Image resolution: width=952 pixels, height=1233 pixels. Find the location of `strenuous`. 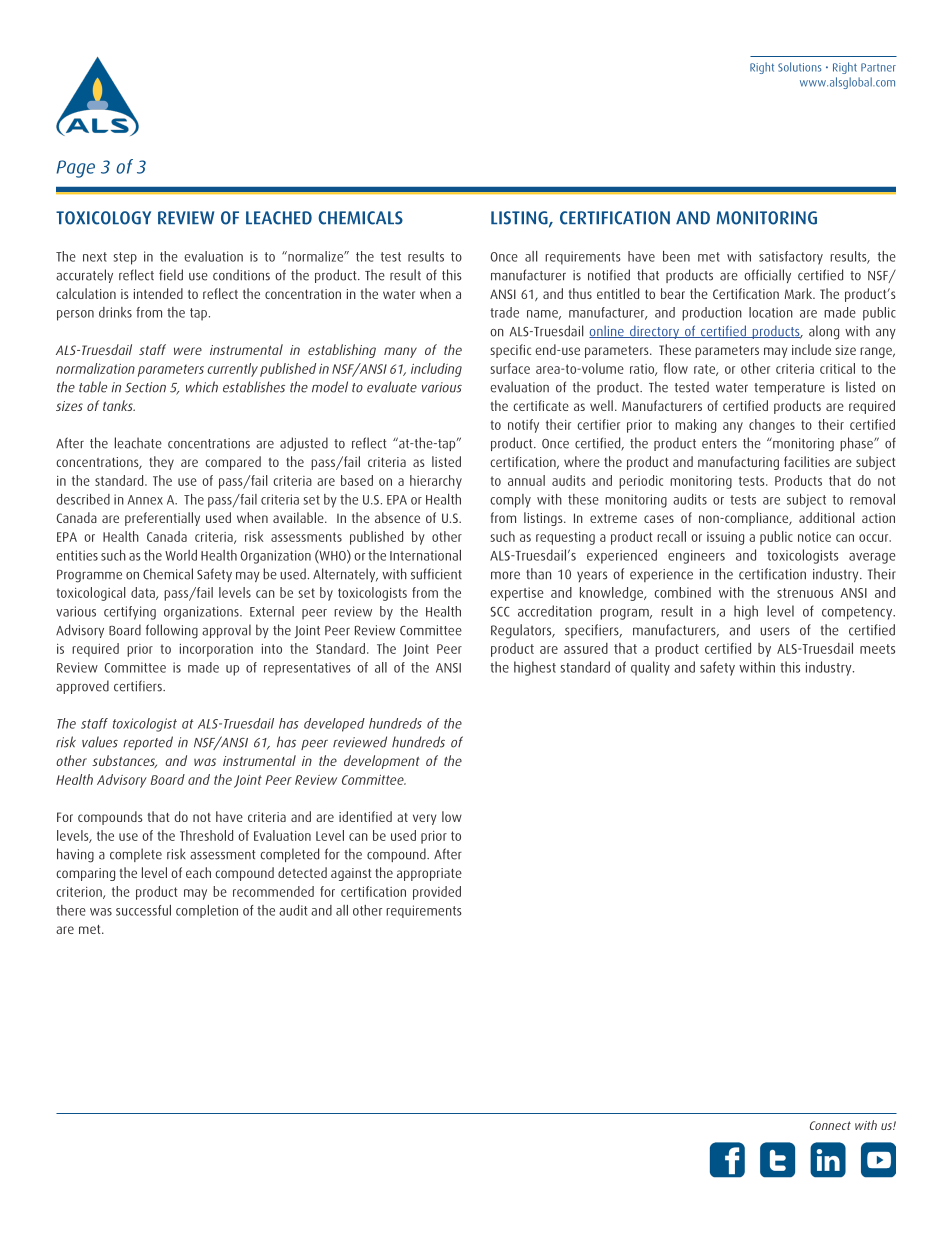

strenuous is located at coordinates (805, 593).
